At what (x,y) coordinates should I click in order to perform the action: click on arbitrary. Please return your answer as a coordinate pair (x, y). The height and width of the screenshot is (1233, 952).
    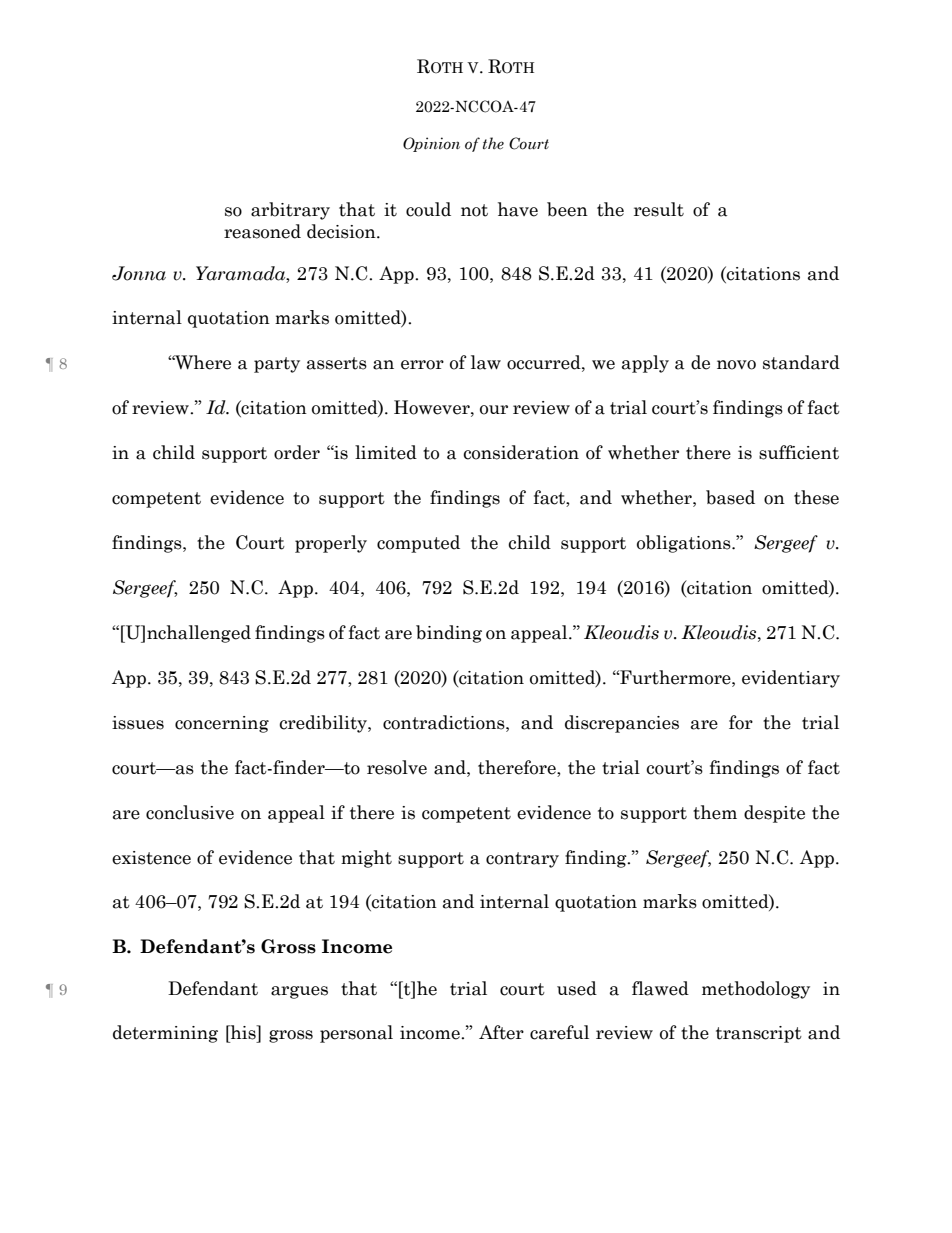
    Looking at the image, I should click on (290, 211).
